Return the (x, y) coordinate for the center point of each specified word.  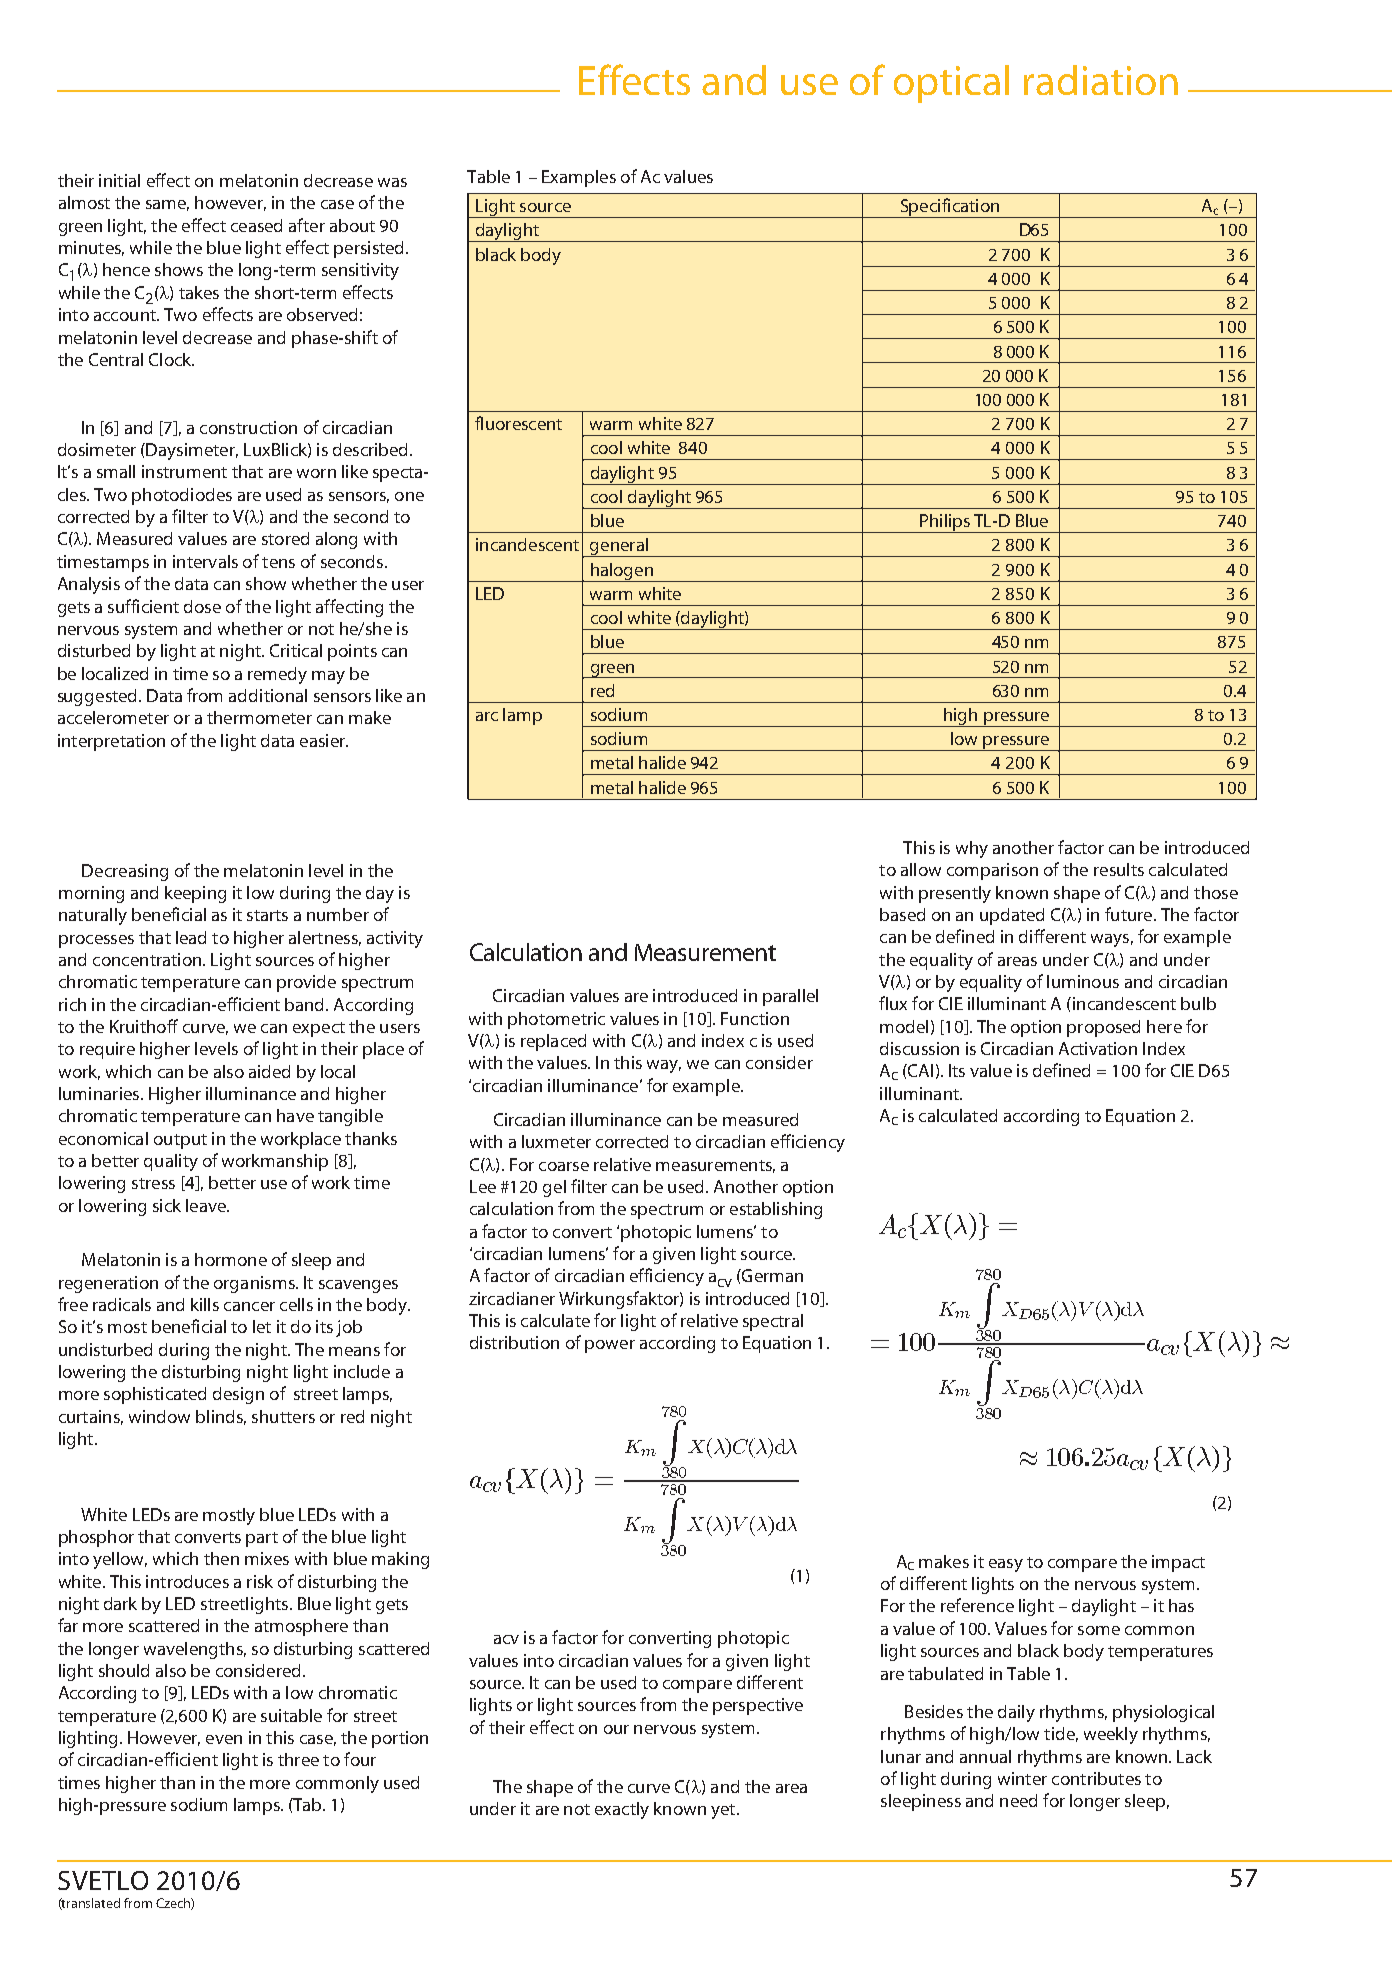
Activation (1098, 1048)
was (392, 182)
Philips (945, 523)
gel (554, 1188)
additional (268, 695)
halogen (621, 572)
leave (207, 1205)
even (224, 1739)
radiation (1101, 80)
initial (119, 180)
